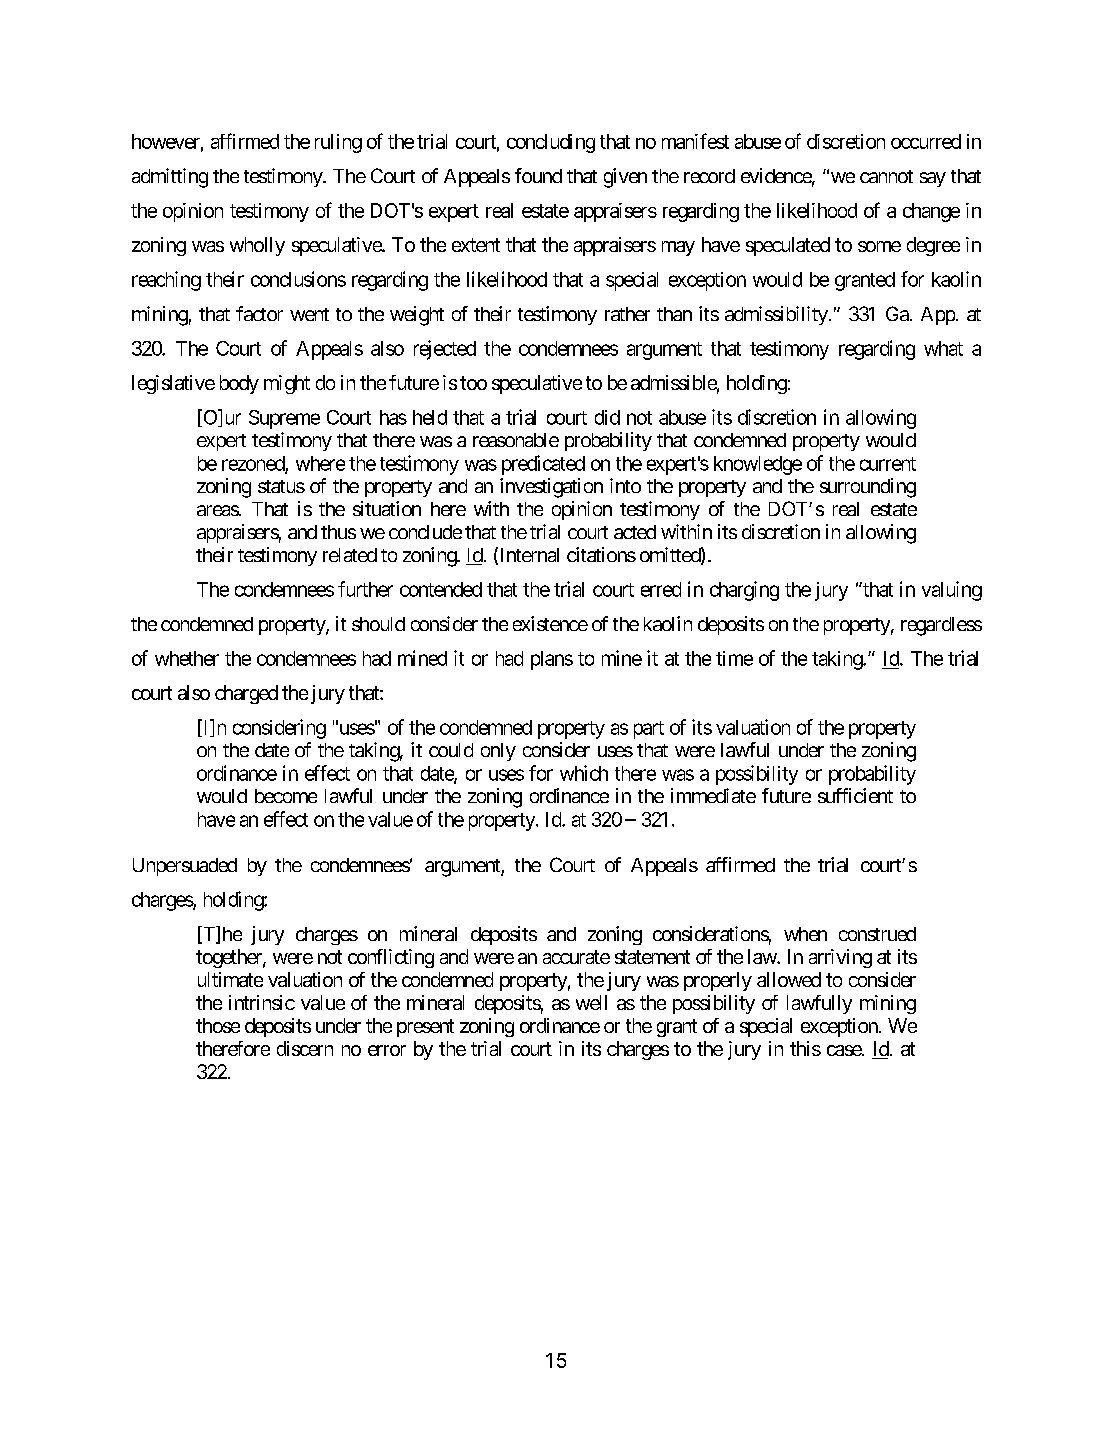 The image size is (1111, 1438). Describe the element at coordinates (943, 348) in the page. I see `what` at that location.
